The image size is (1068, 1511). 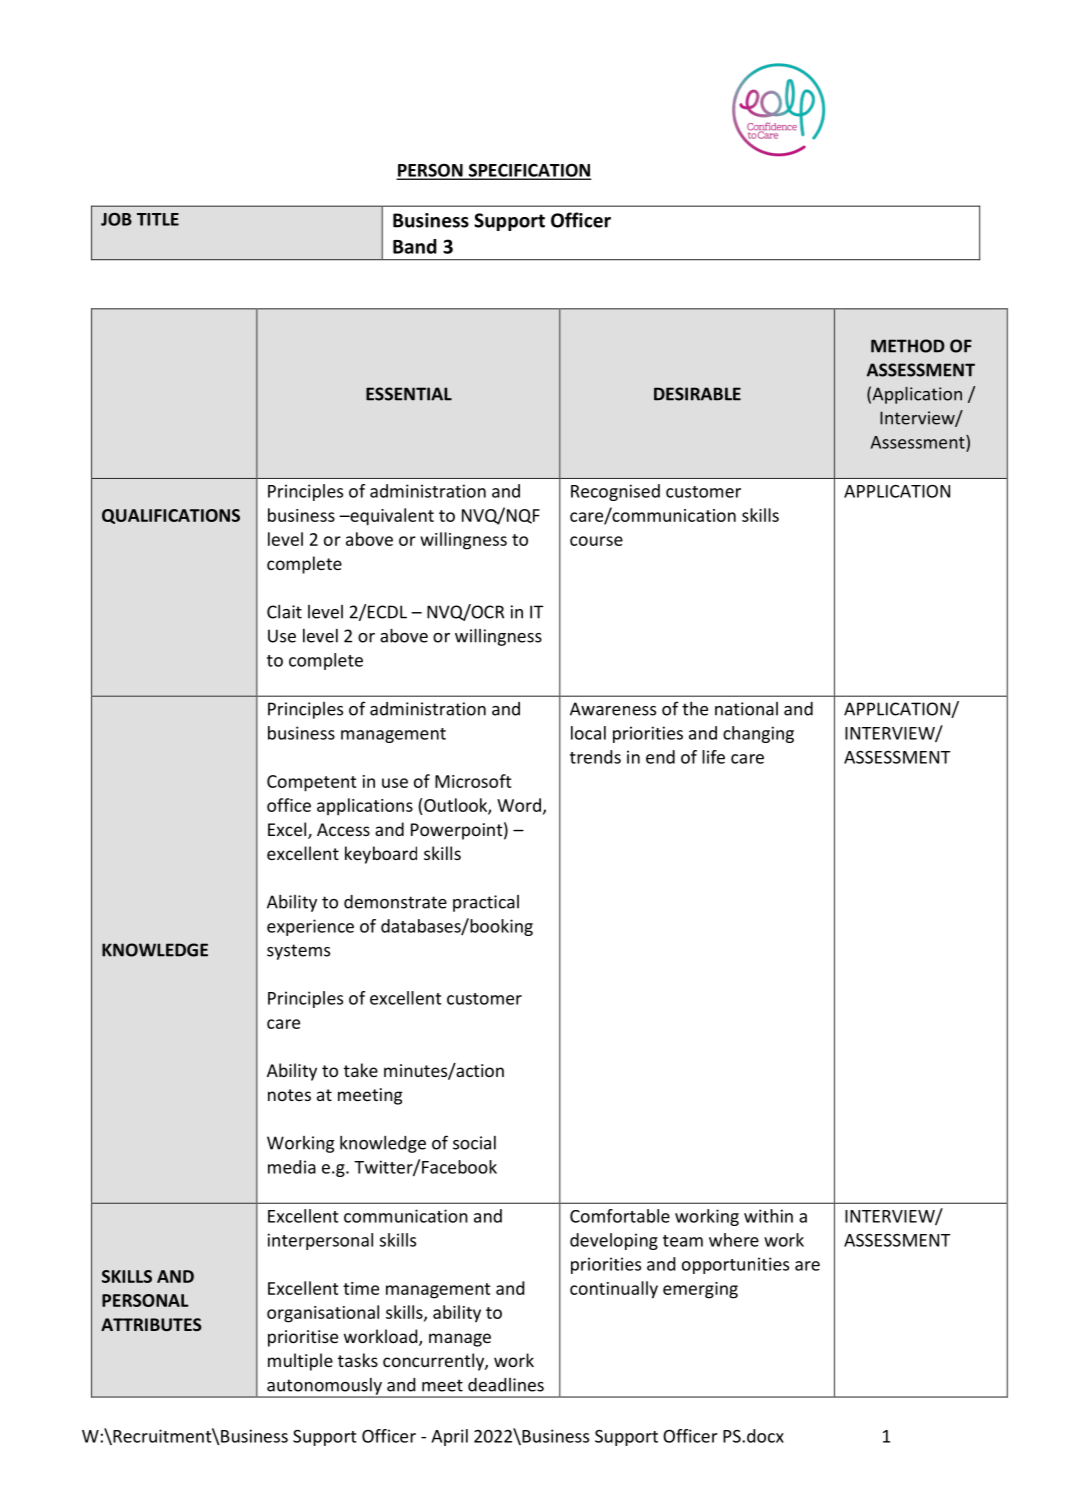 What do you see at coordinates (506, 1385) in the image?
I see `deadlines` at bounding box center [506, 1385].
